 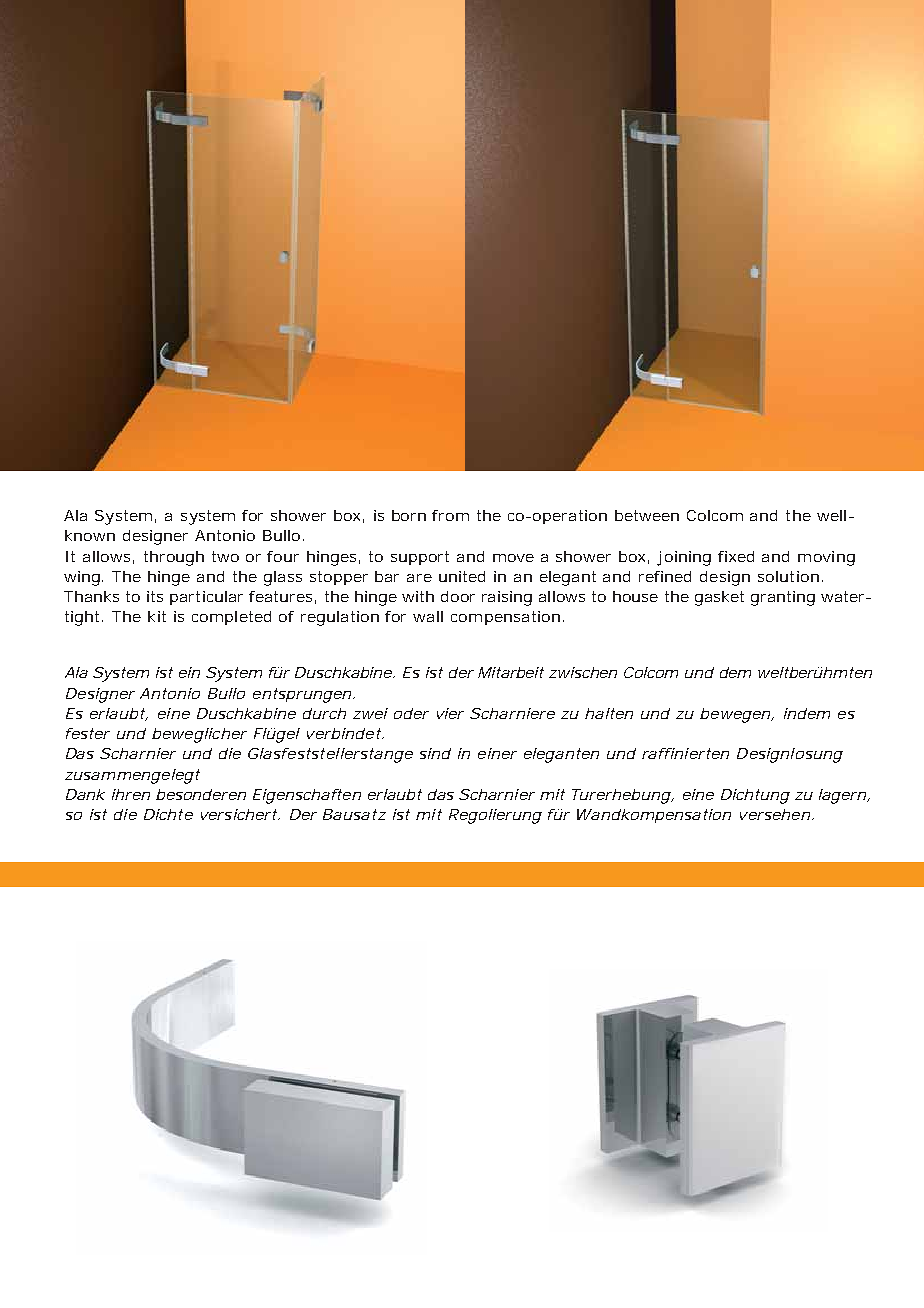 I want to click on born, so click(x=409, y=515).
